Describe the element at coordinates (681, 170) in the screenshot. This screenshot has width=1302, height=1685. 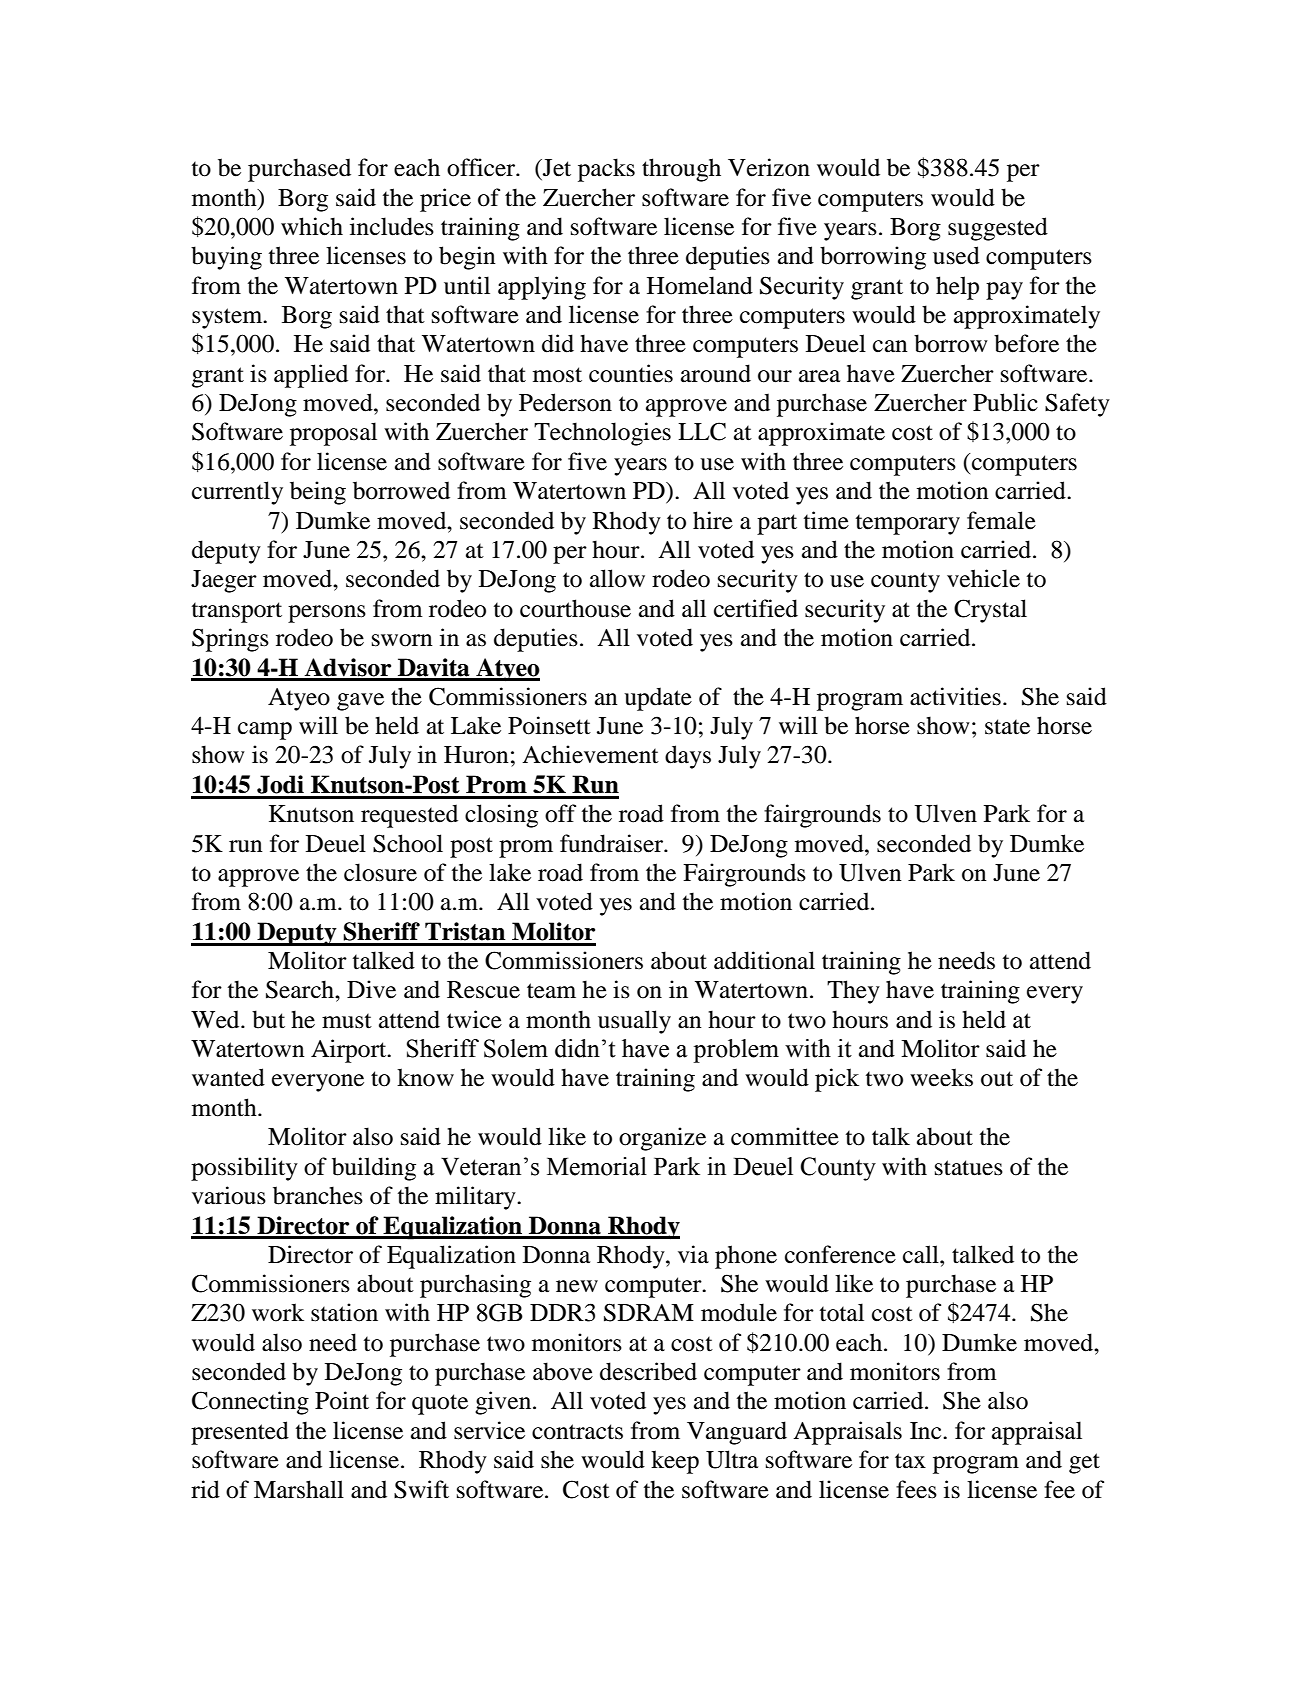
I see `through` at that location.
